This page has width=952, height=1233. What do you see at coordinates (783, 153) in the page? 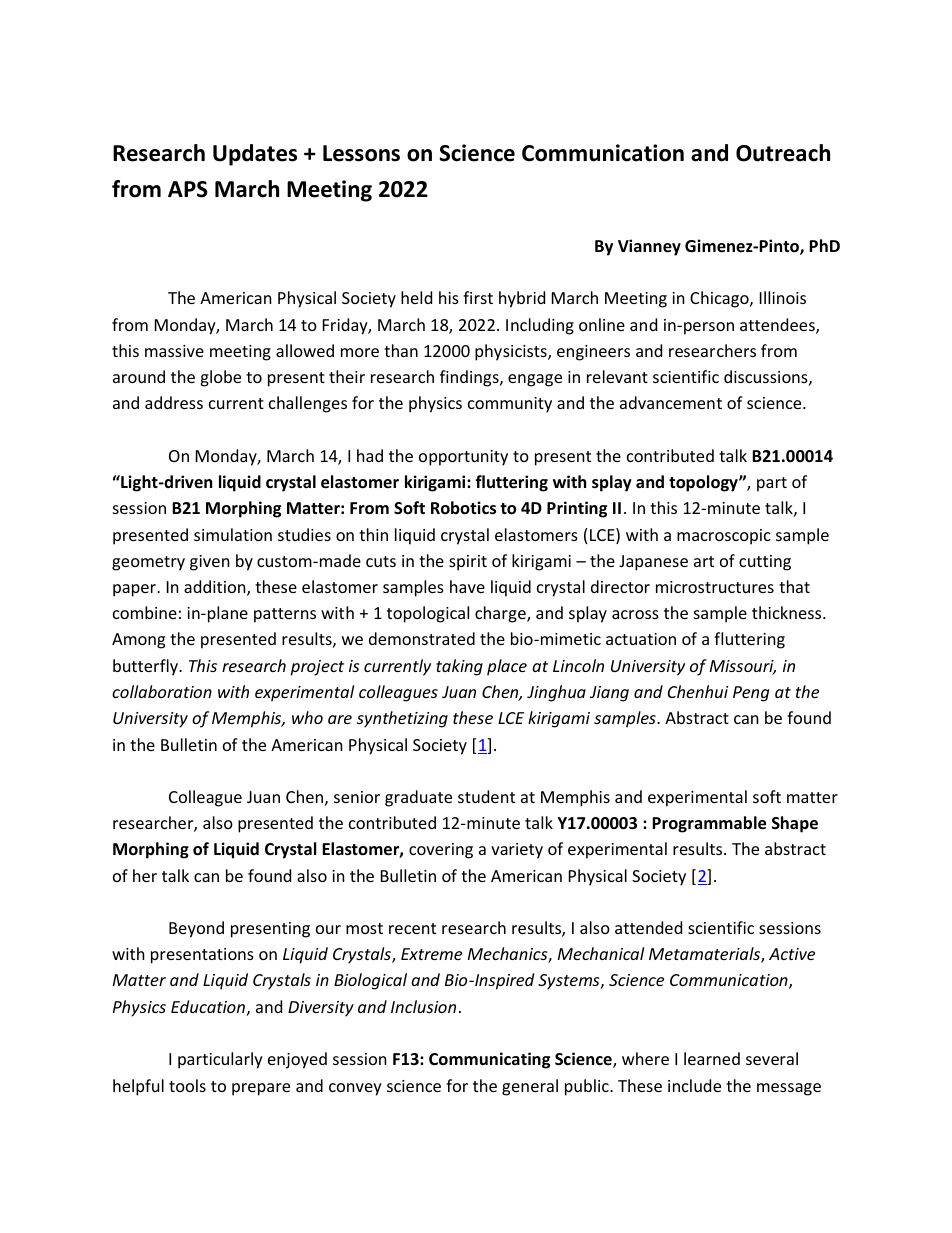
I see `Outreach` at bounding box center [783, 153].
